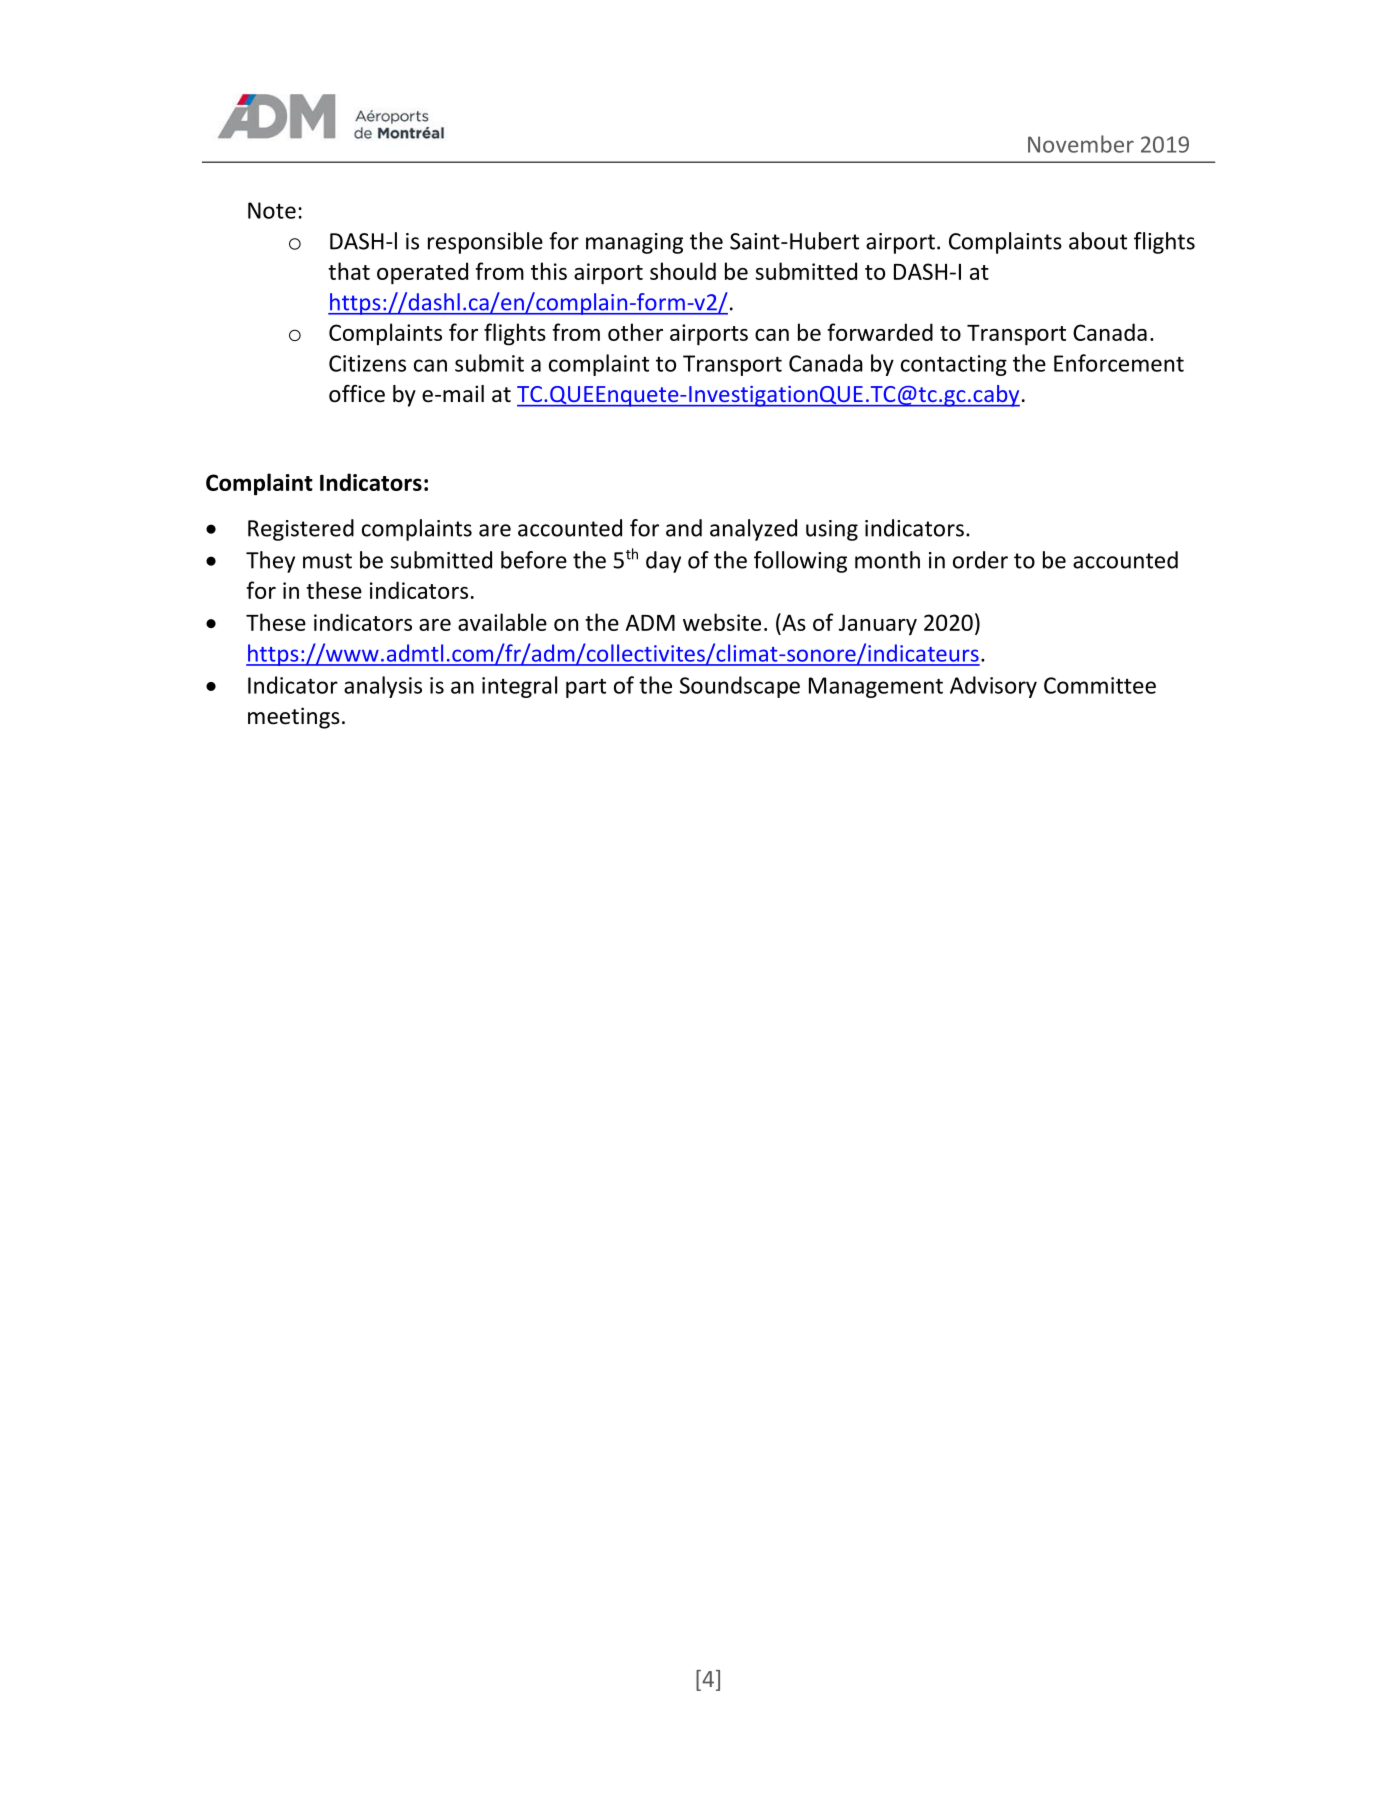 The height and width of the image is (1805, 1395). What do you see at coordinates (1098, 241) in the image?
I see `about` at bounding box center [1098, 241].
